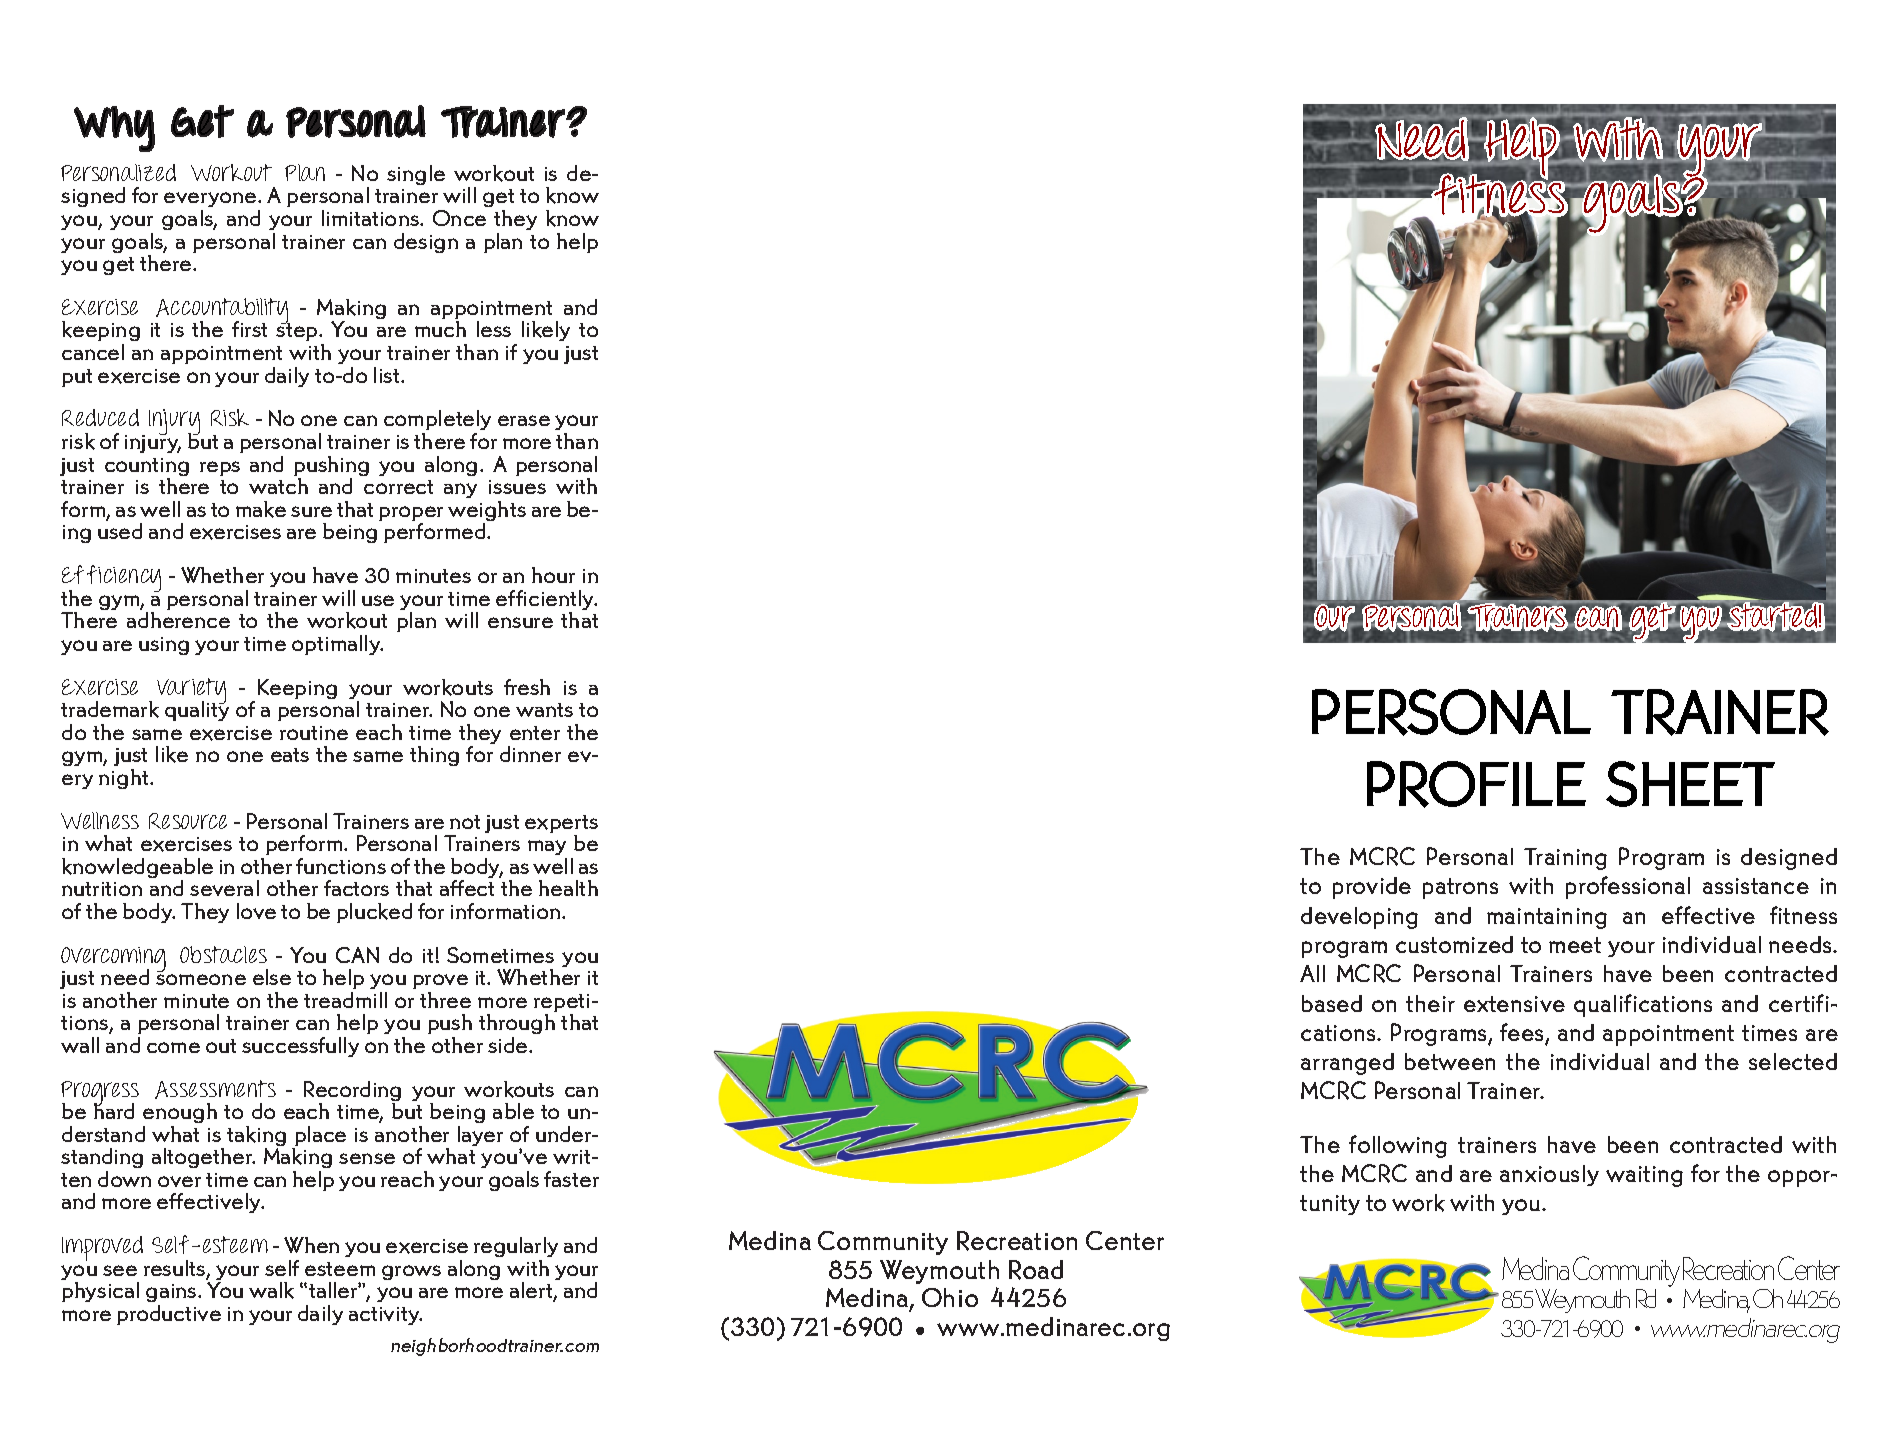  I want to click on less, so click(494, 329).
